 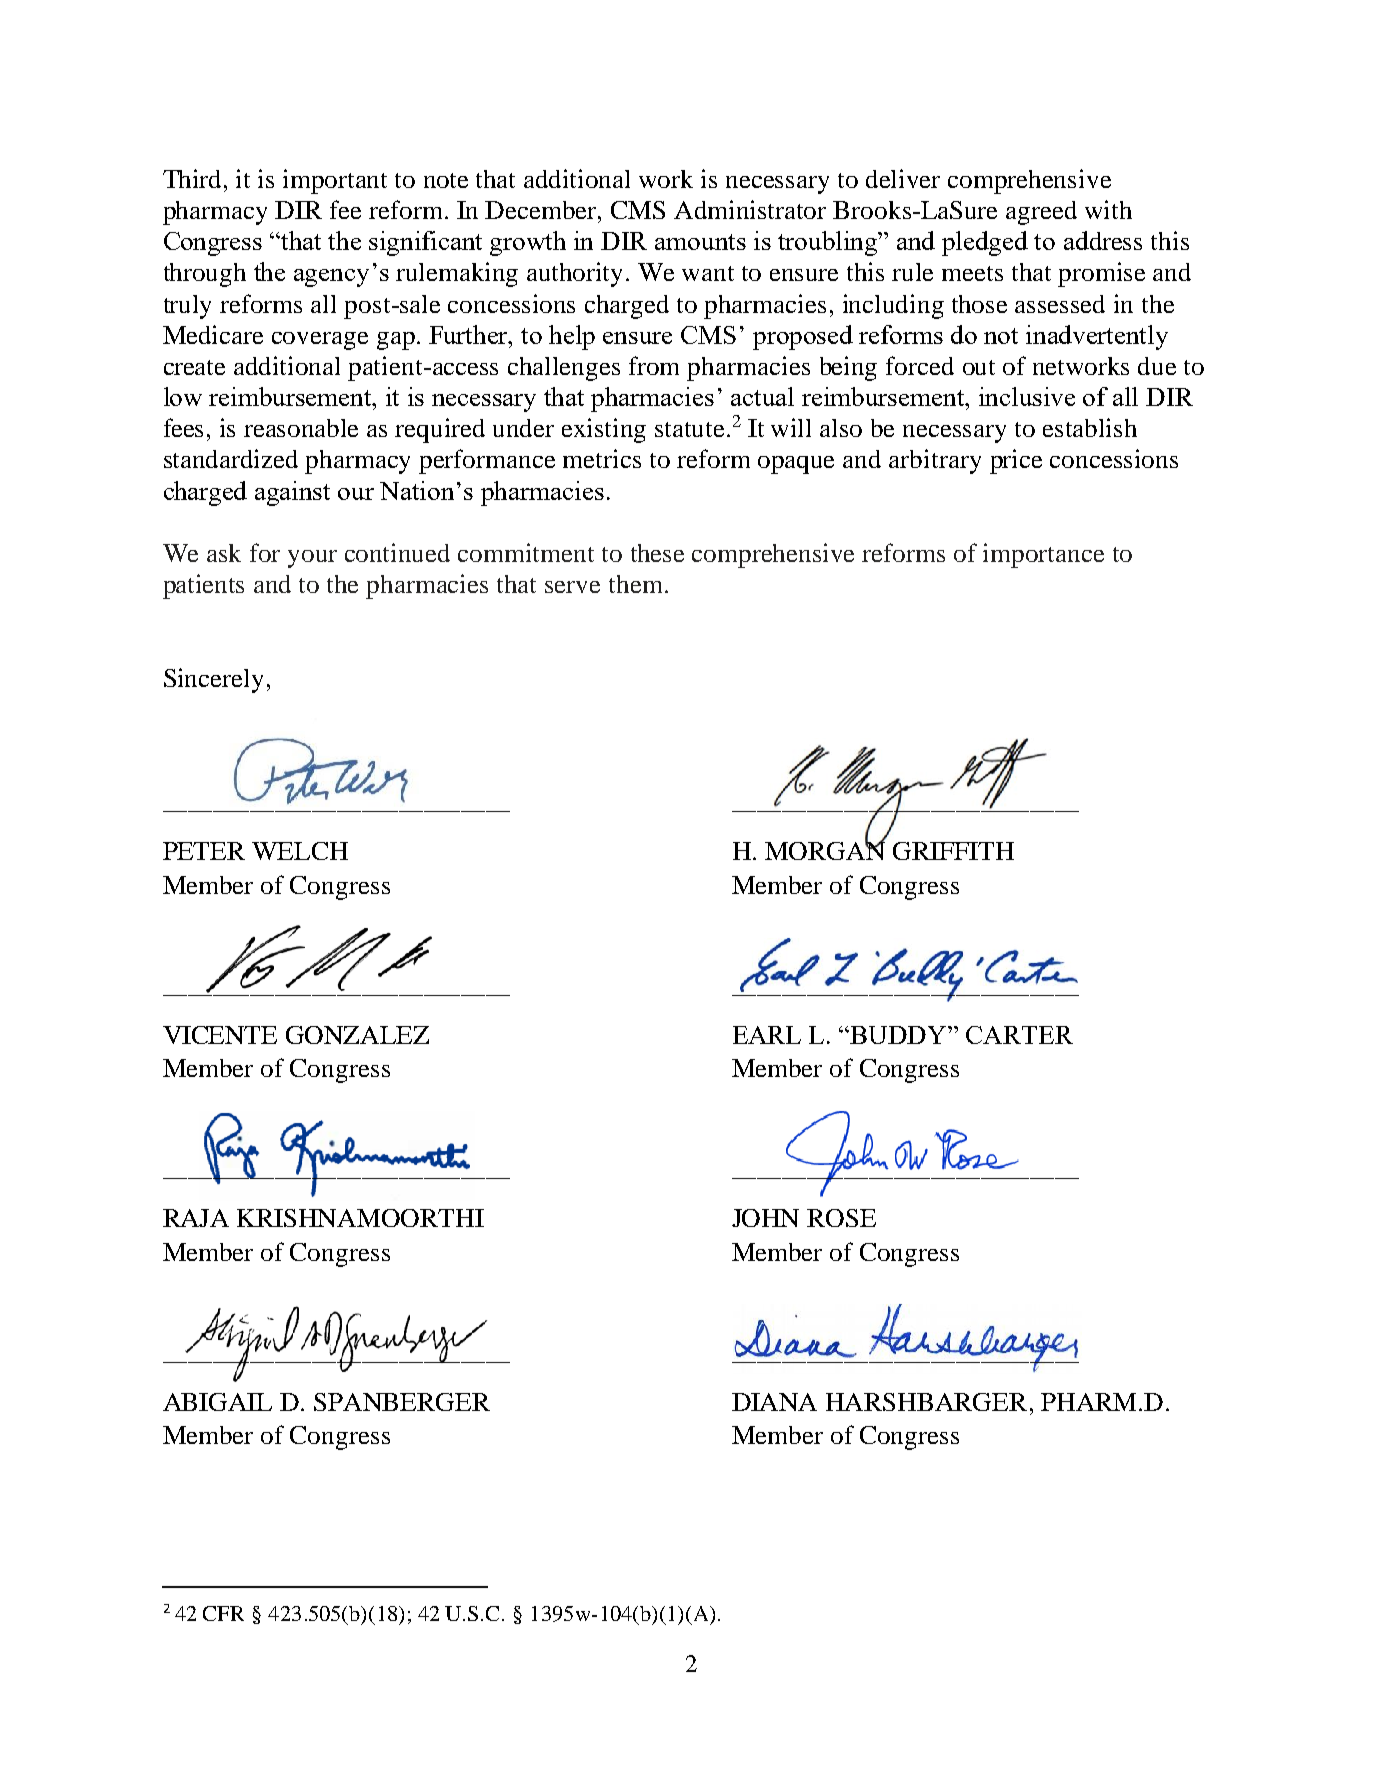 I want to click on HARSHBARGER, so click(x=926, y=1402).
